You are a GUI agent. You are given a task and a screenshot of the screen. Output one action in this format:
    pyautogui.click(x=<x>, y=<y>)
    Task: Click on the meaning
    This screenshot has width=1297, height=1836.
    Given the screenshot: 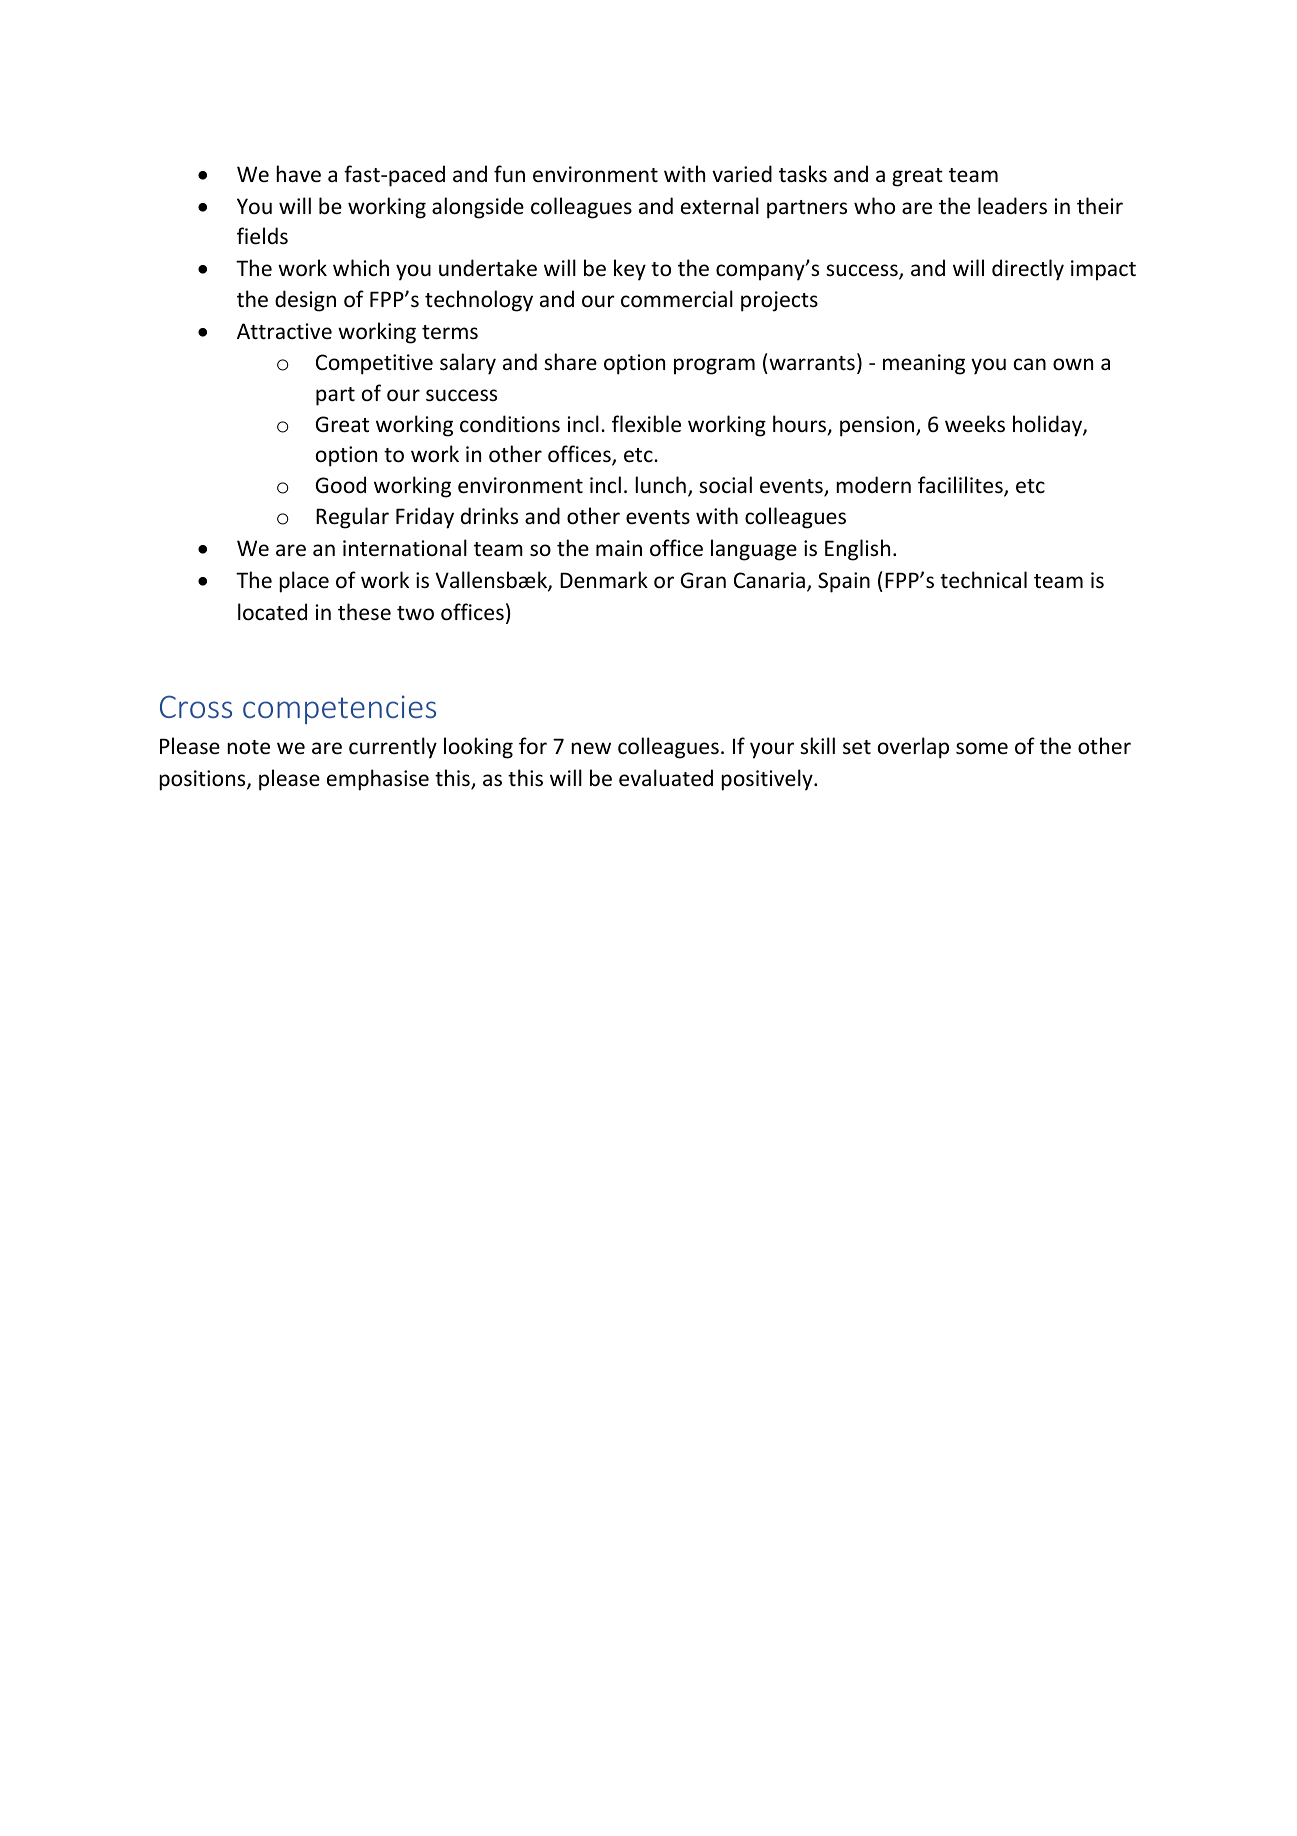 What is the action you would take?
    pyautogui.click(x=924, y=364)
